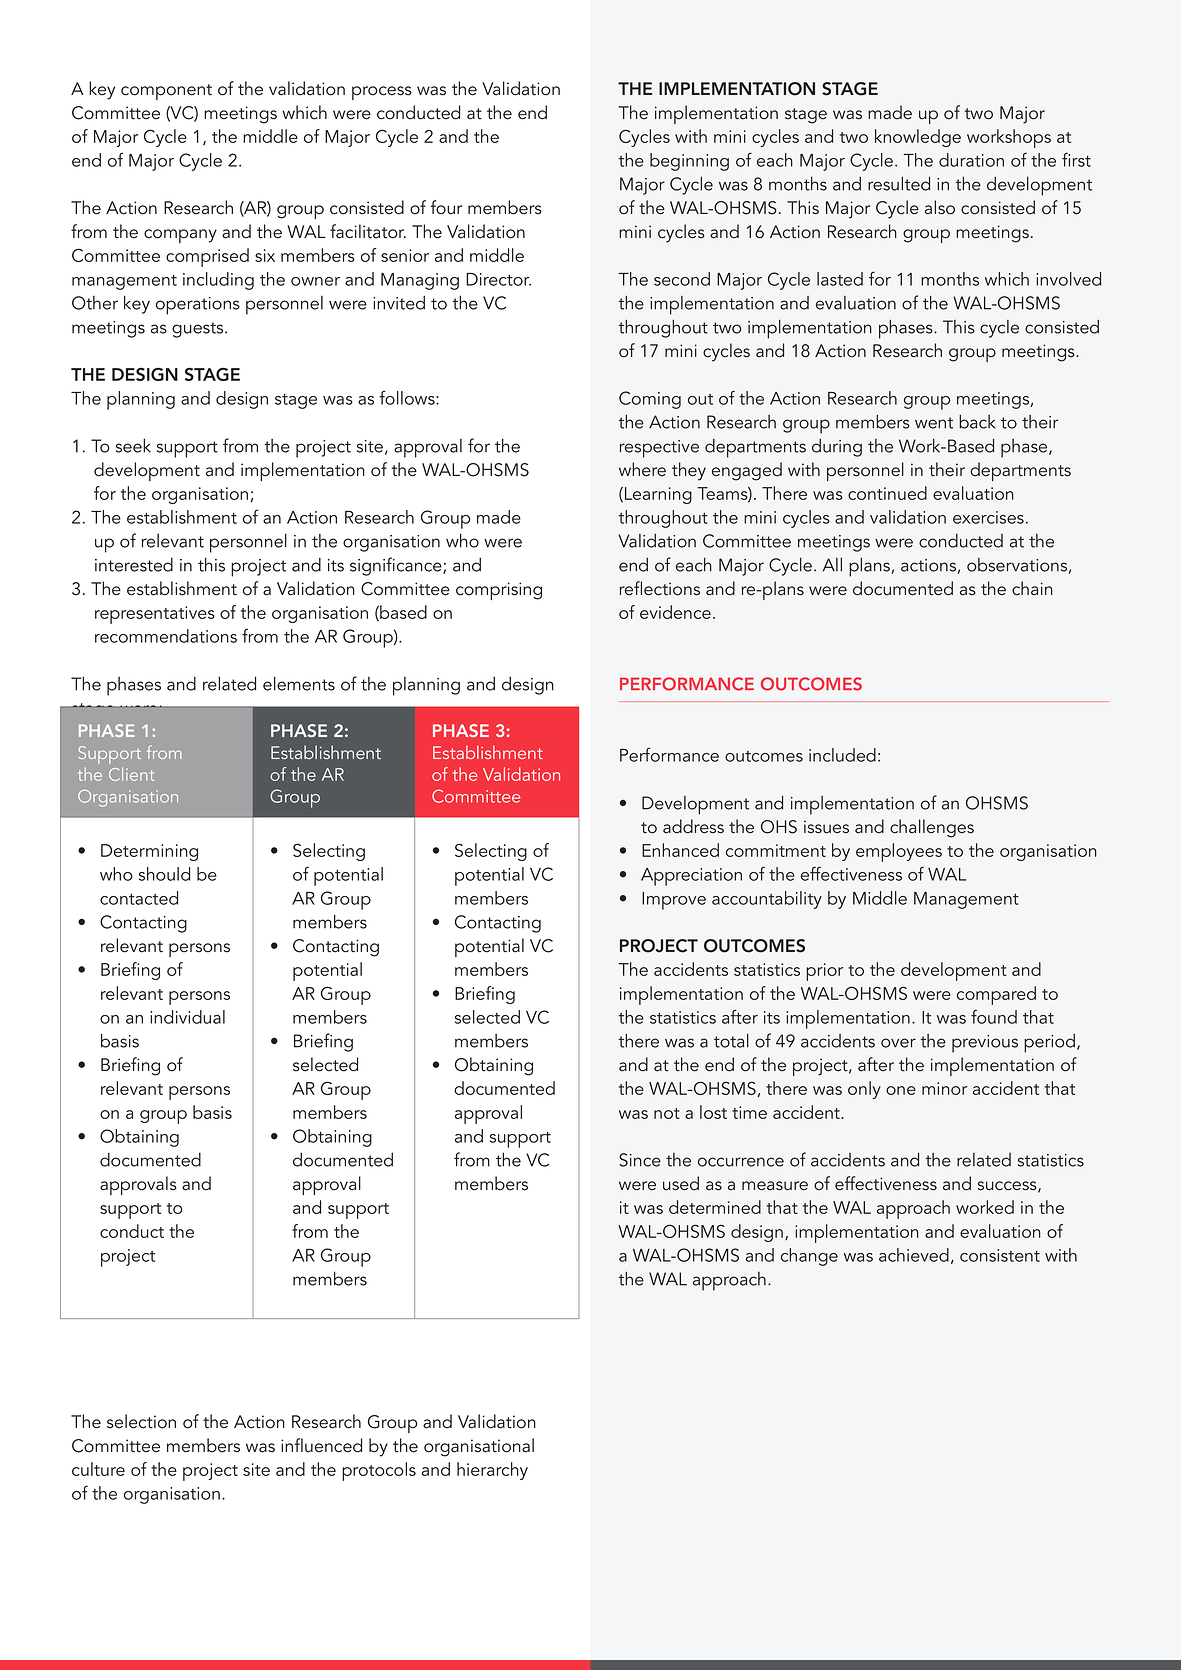 The image size is (1181, 1670). What do you see at coordinates (133, 445) in the screenshot?
I see `seek` at bounding box center [133, 445].
